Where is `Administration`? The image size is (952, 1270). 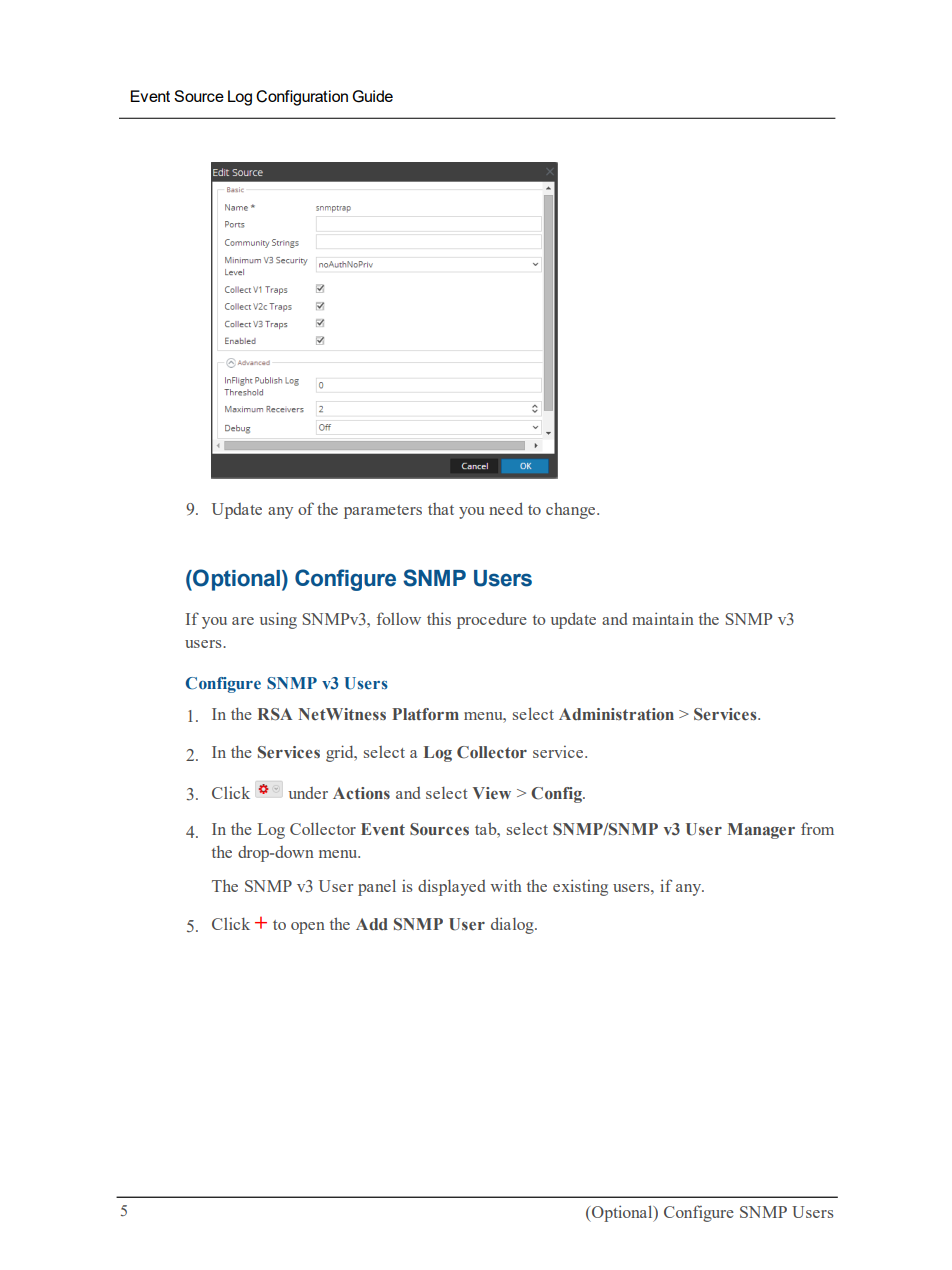
Administration is located at coordinates (616, 714).
